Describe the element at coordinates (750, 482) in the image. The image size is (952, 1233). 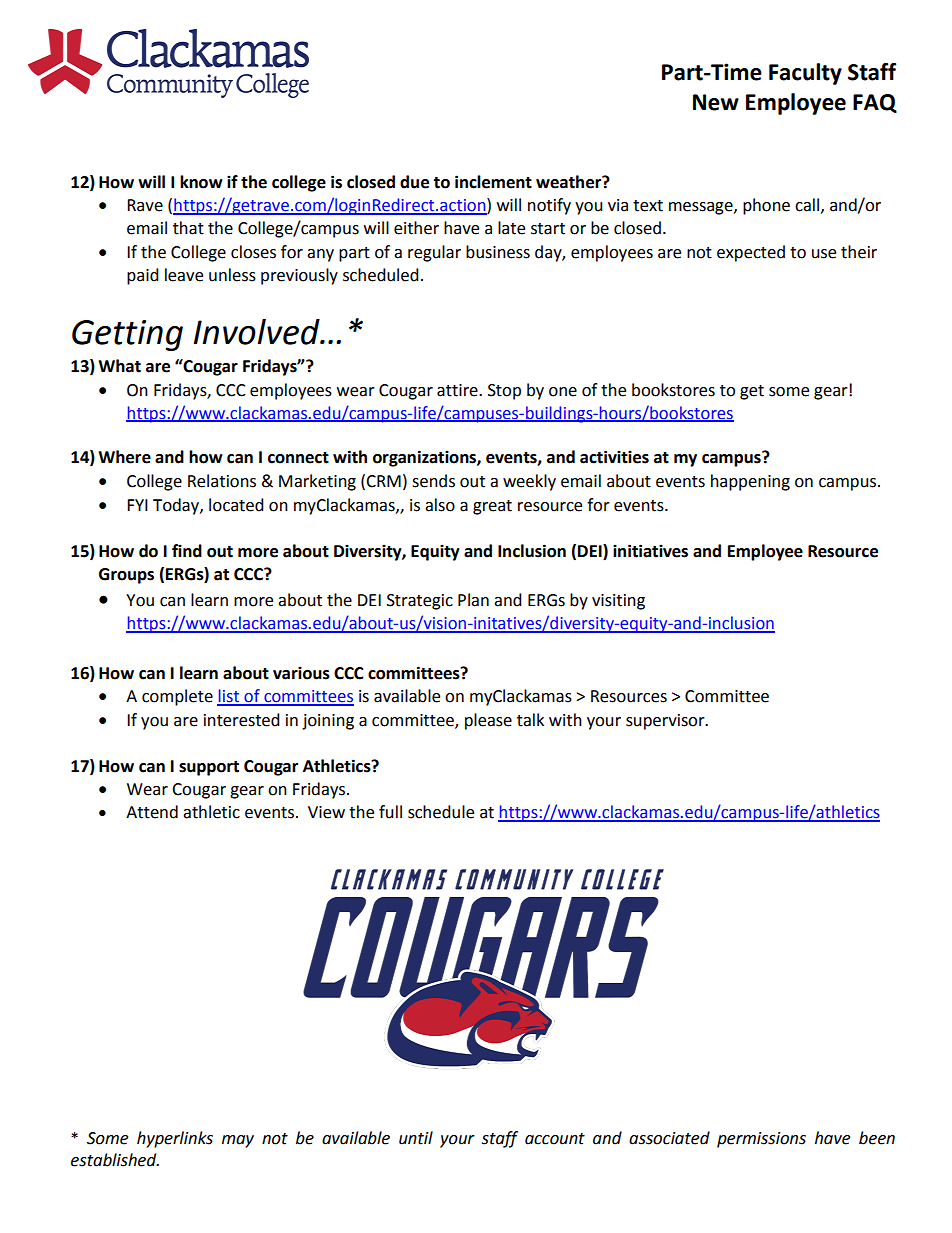
I see `happening` at that location.
